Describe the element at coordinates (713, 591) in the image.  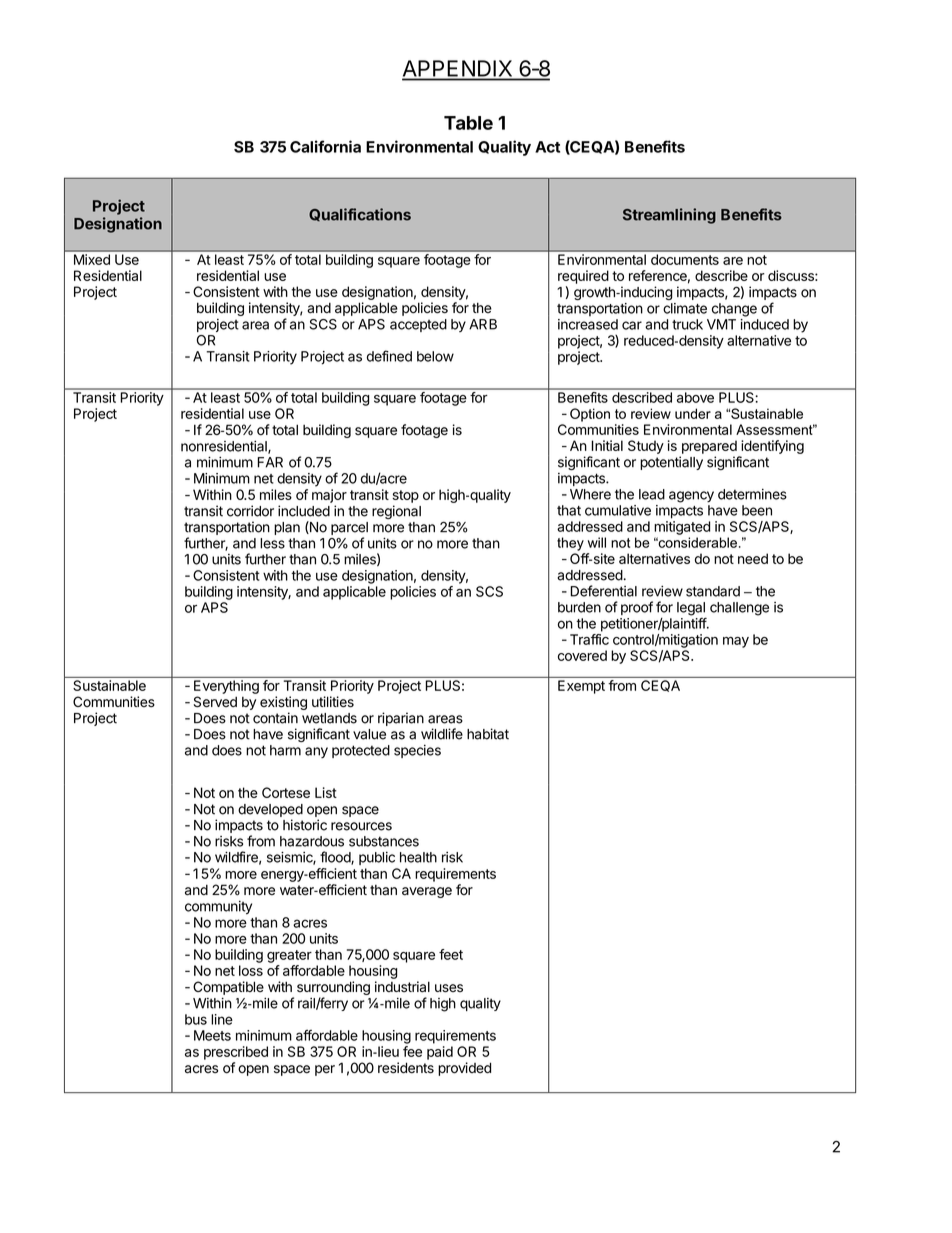
I see `standard` at that location.
